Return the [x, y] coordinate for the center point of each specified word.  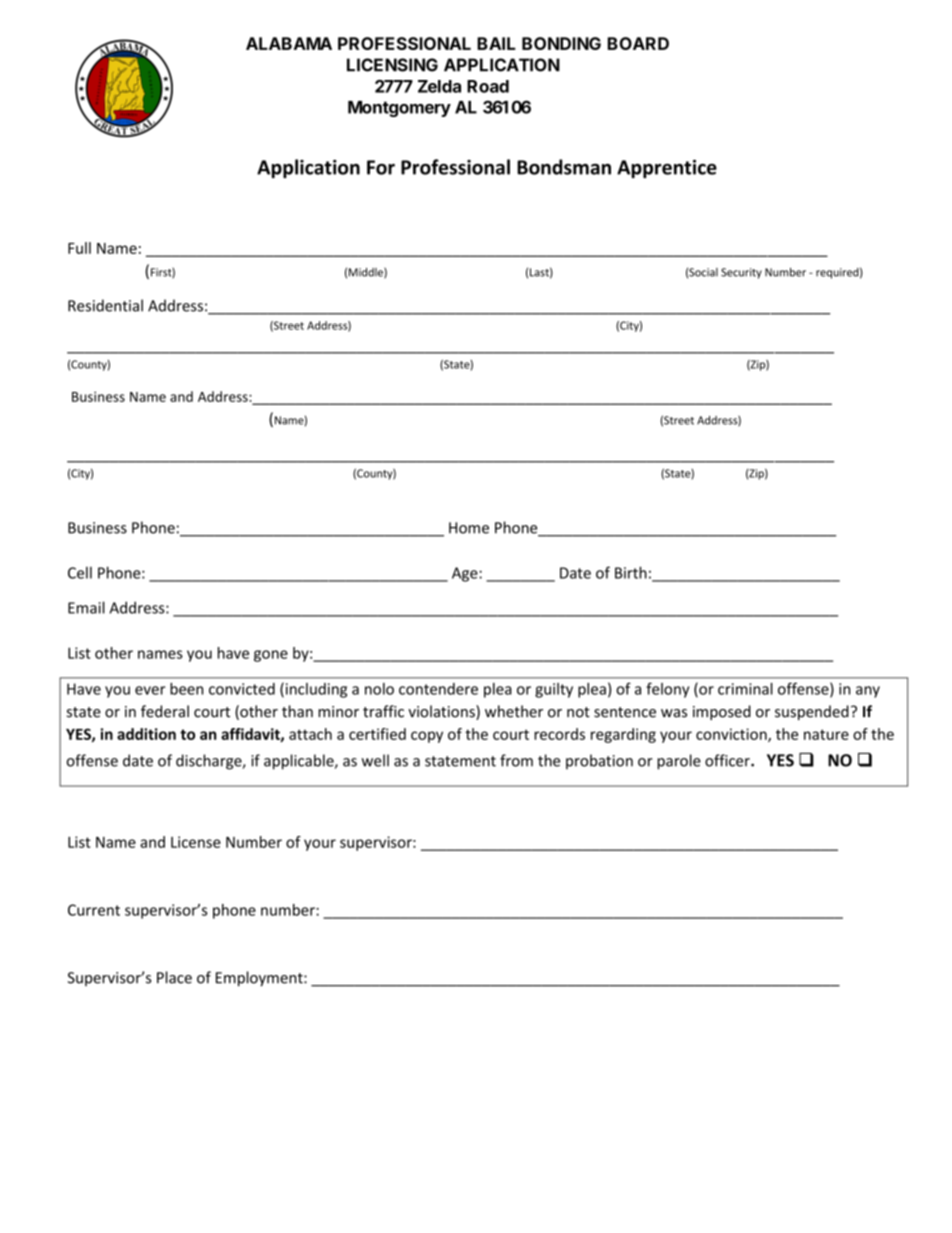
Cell [80, 573]
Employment [260, 979]
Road [488, 86]
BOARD [638, 43]
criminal [745, 689]
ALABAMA [289, 43]
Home [469, 528]
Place [174, 977]
